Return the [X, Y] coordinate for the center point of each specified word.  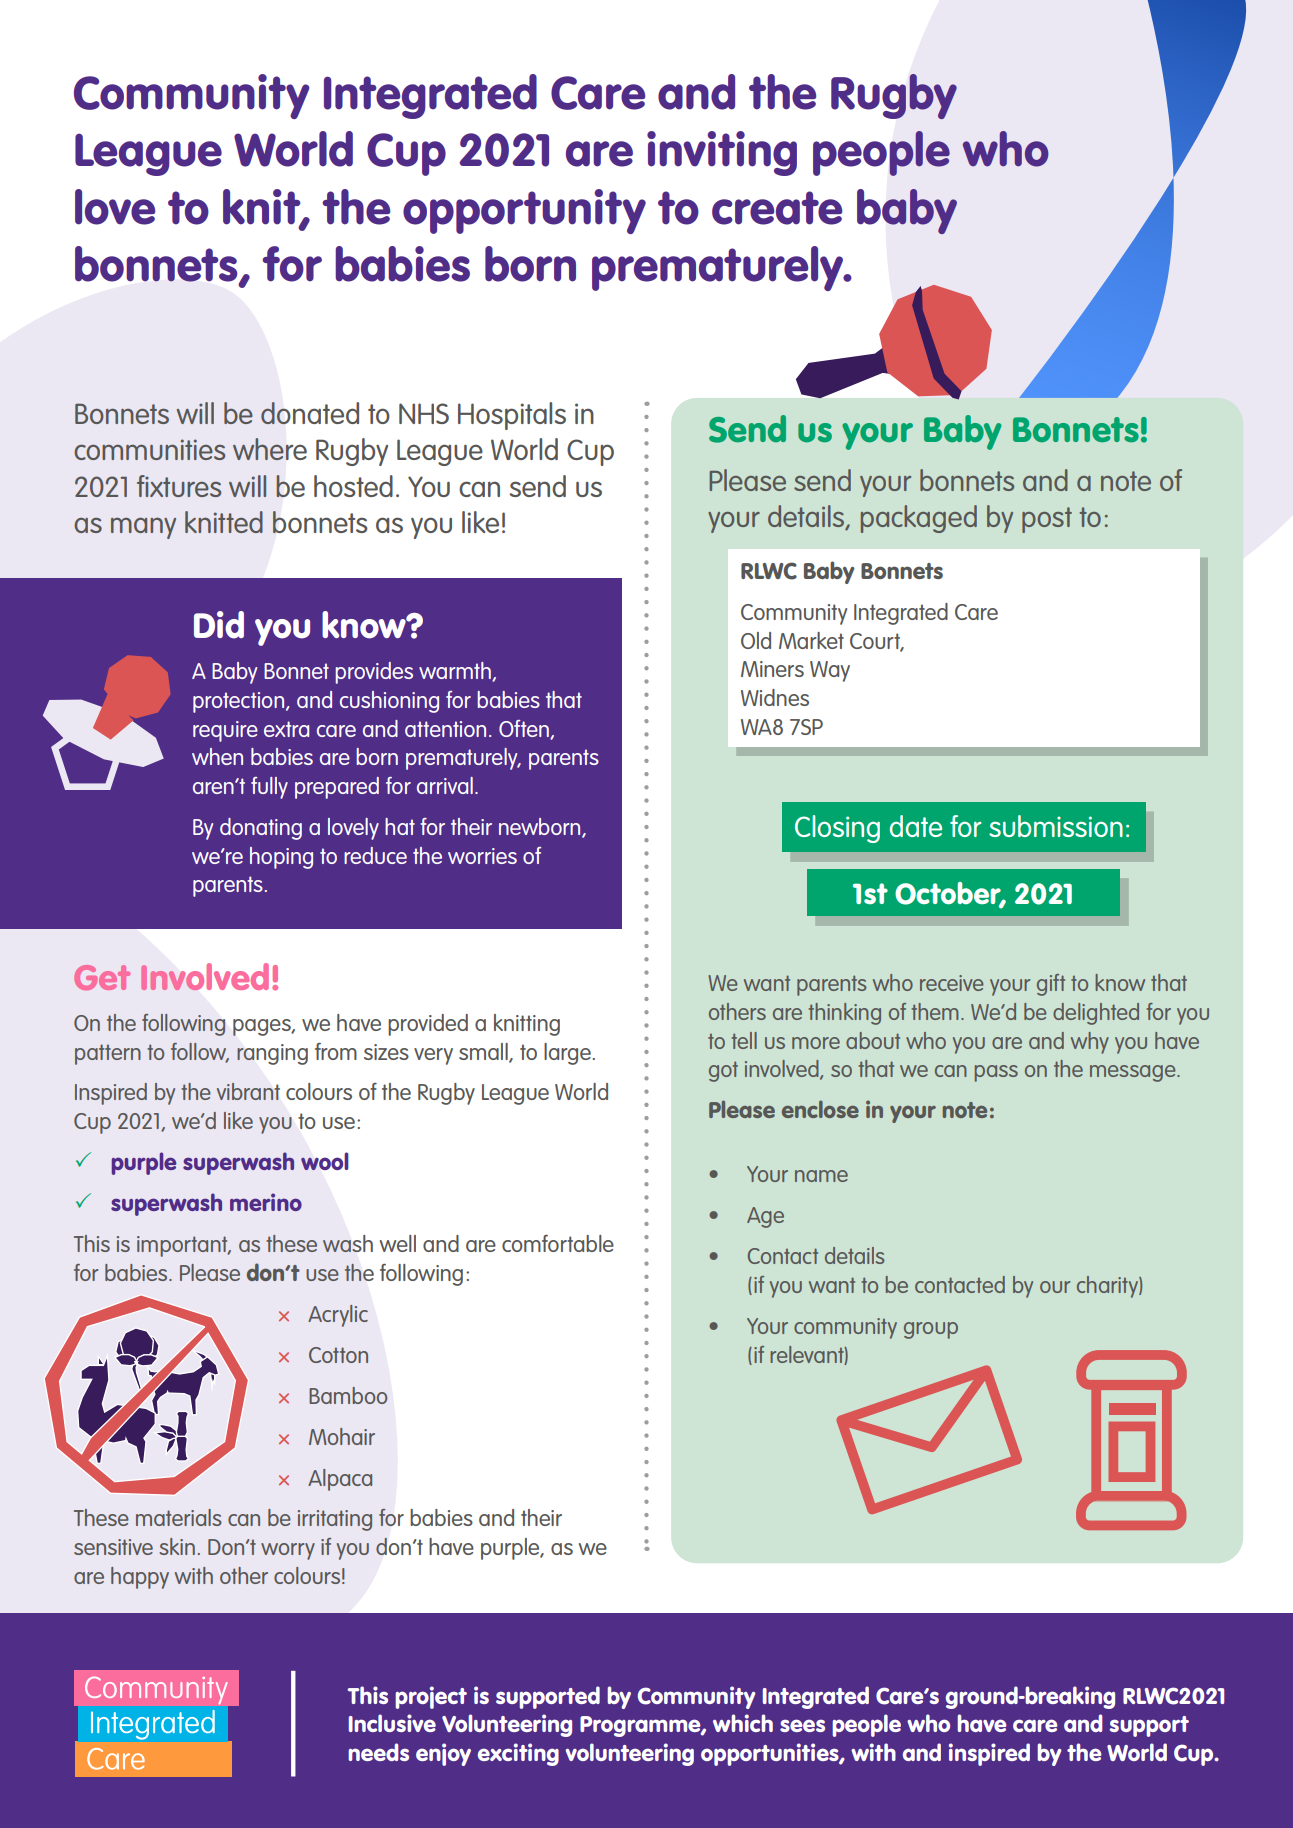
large [567, 1054]
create [777, 208]
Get [102, 977]
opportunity [524, 211]
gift [1051, 985]
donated [310, 413]
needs [378, 1752]
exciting [518, 1754]
